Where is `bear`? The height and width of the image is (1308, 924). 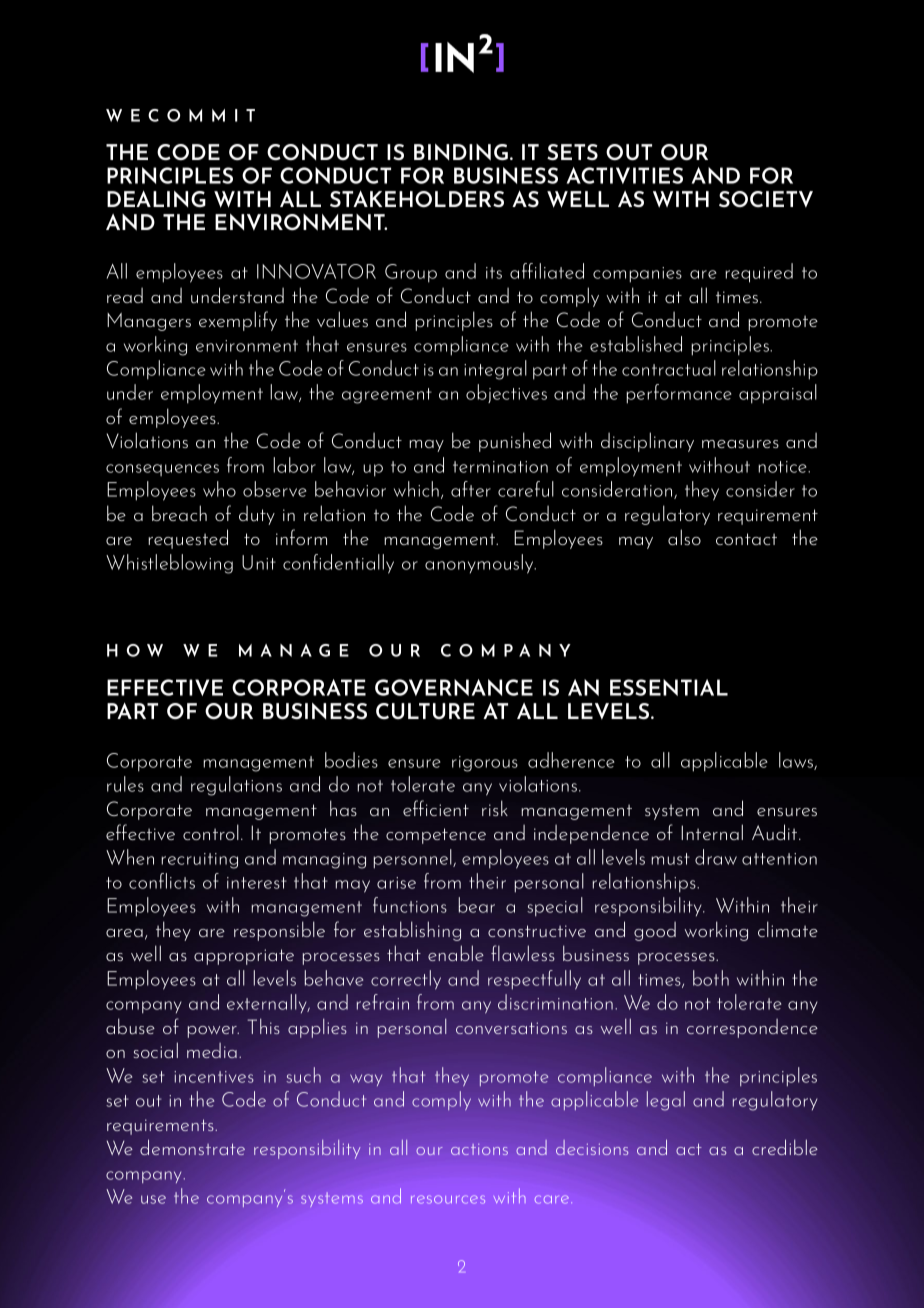
bear is located at coordinates (477, 905).
